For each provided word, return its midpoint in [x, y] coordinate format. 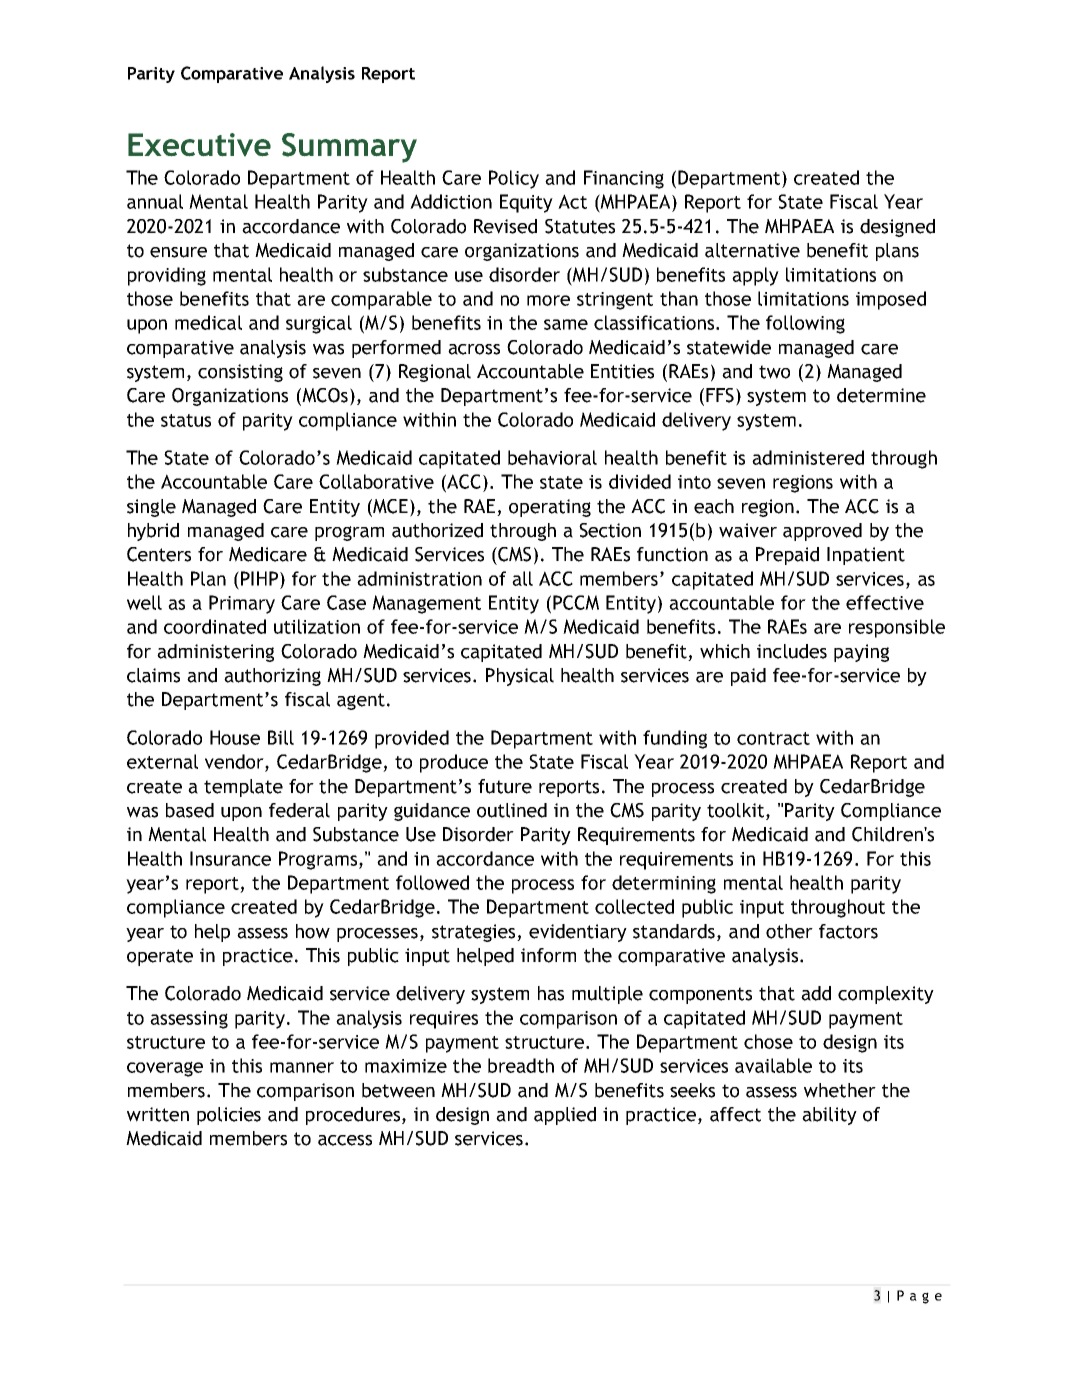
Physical [520, 677]
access [345, 1140]
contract [773, 738]
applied [565, 1116]
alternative [752, 250]
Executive [199, 145]
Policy [514, 179]
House [235, 737]
